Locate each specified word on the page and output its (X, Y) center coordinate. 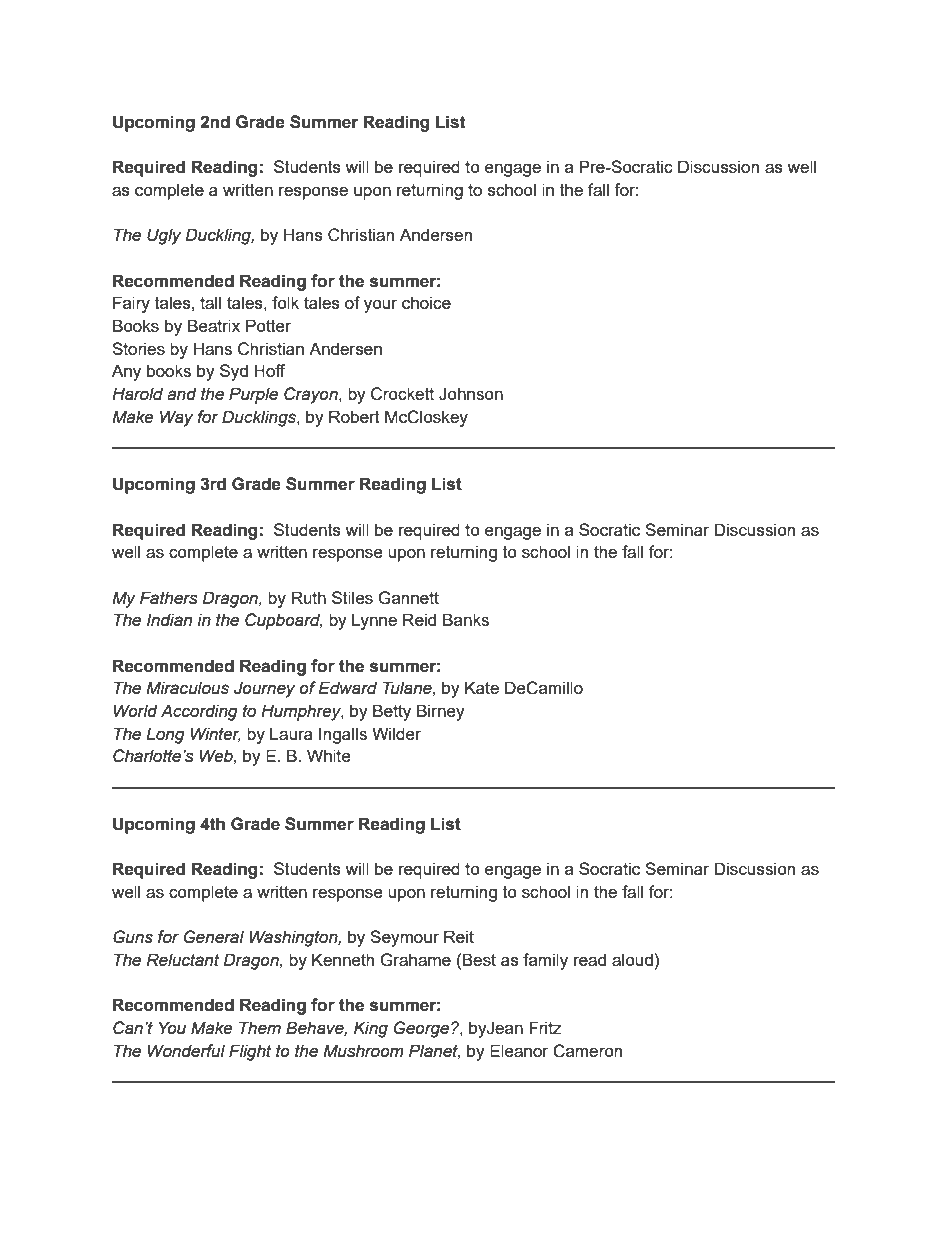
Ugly (164, 236)
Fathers (169, 598)
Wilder (396, 733)
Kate (482, 687)
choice (426, 302)
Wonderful (186, 1051)
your (380, 306)
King (371, 1029)
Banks (466, 619)
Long (165, 735)
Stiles (352, 597)
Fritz (545, 1027)
